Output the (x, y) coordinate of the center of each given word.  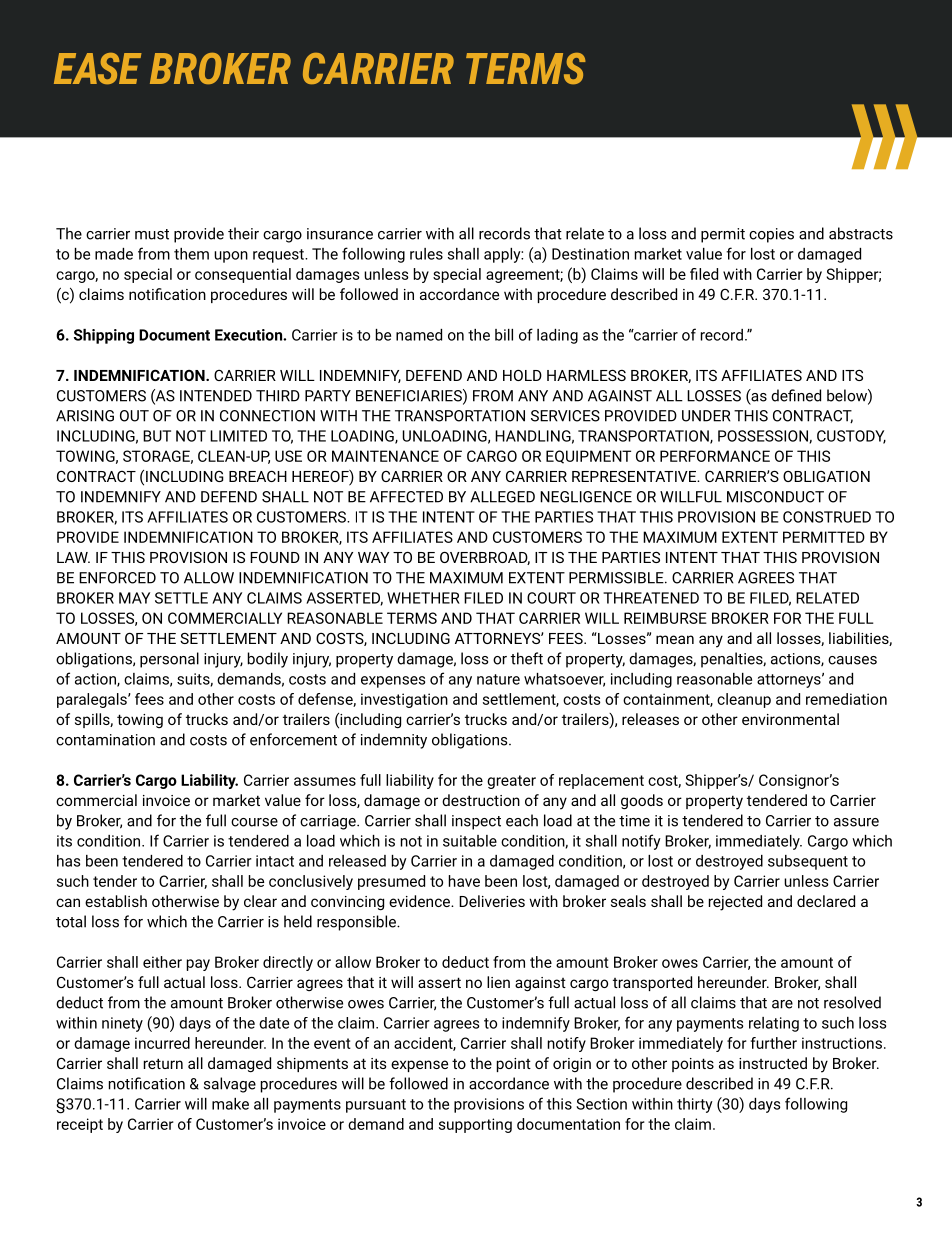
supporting (475, 1125)
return (163, 1063)
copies (771, 235)
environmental (790, 719)
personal (169, 660)
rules (426, 254)
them (191, 254)
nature (498, 679)
